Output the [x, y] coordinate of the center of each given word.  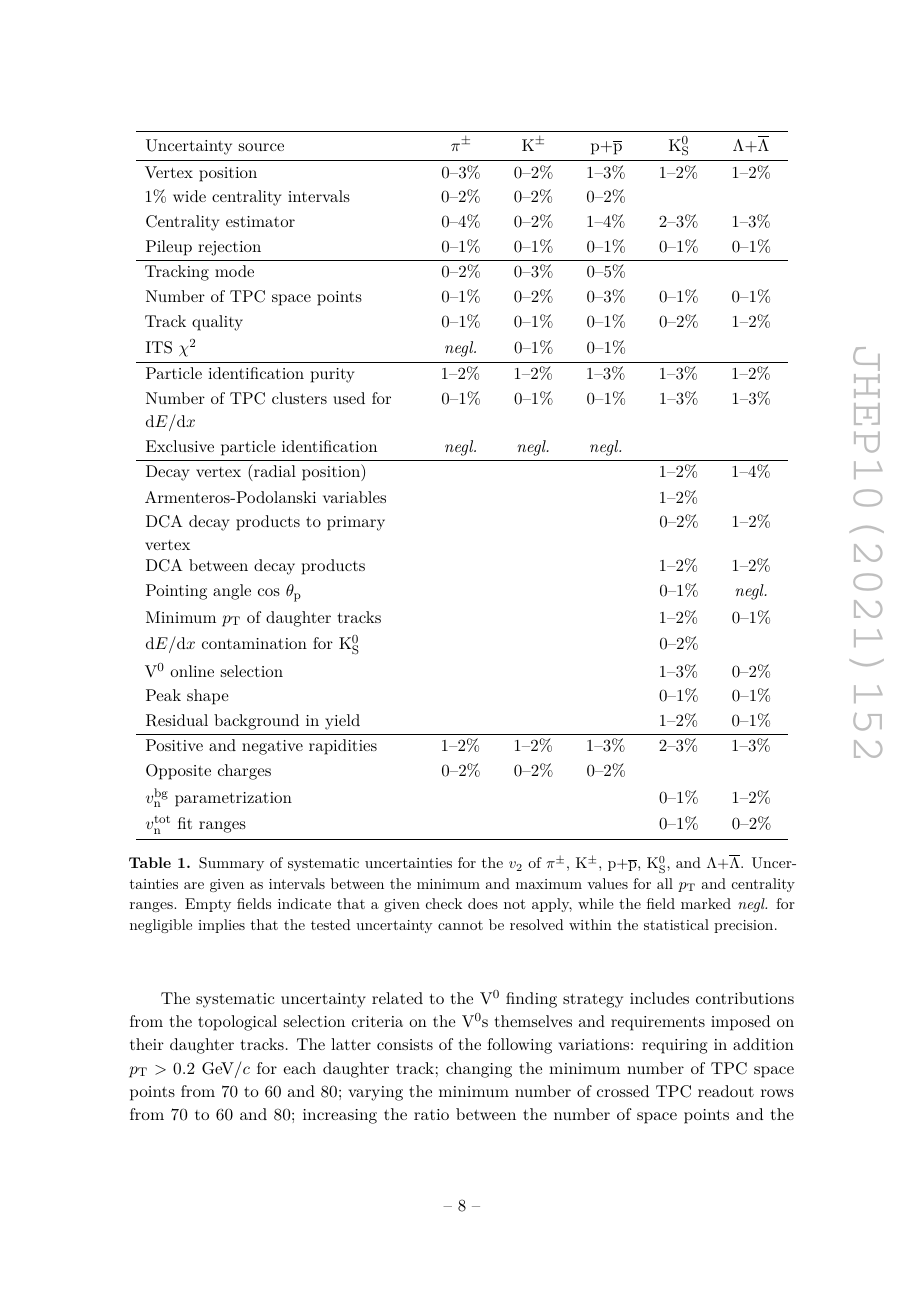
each [299, 1068]
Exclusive [180, 446]
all [665, 883]
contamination [254, 643]
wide [189, 196]
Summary [231, 864]
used [349, 398]
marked [706, 903]
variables [354, 497]
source [261, 147]
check [444, 903]
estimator [260, 221]
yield [342, 722]
